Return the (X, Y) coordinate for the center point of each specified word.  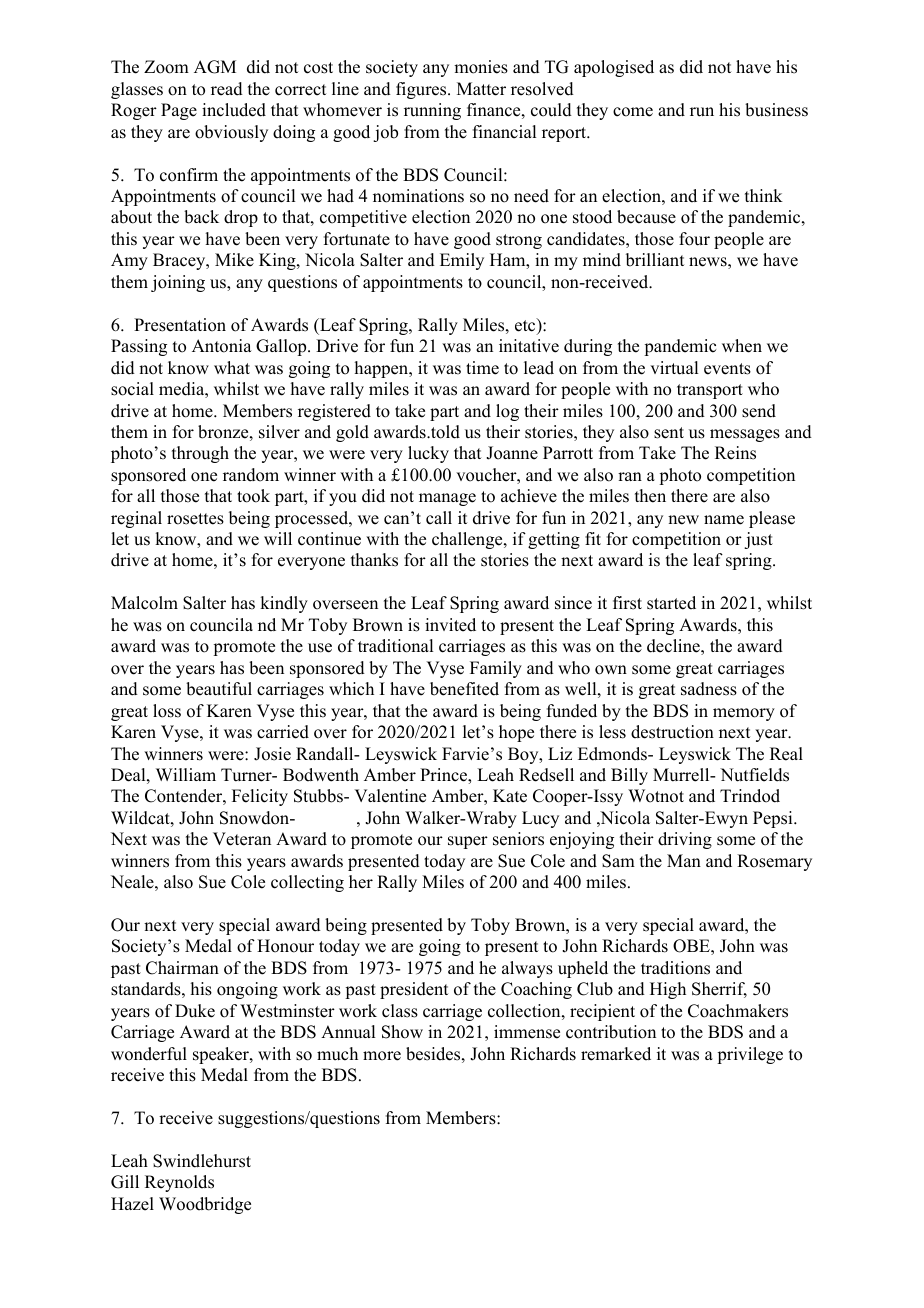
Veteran (242, 839)
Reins (735, 453)
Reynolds (179, 1183)
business (776, 110)
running (432, 111)
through (200, 454)
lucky (428, 454)
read (227, 89)
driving (685, 840)
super (468, 842)
